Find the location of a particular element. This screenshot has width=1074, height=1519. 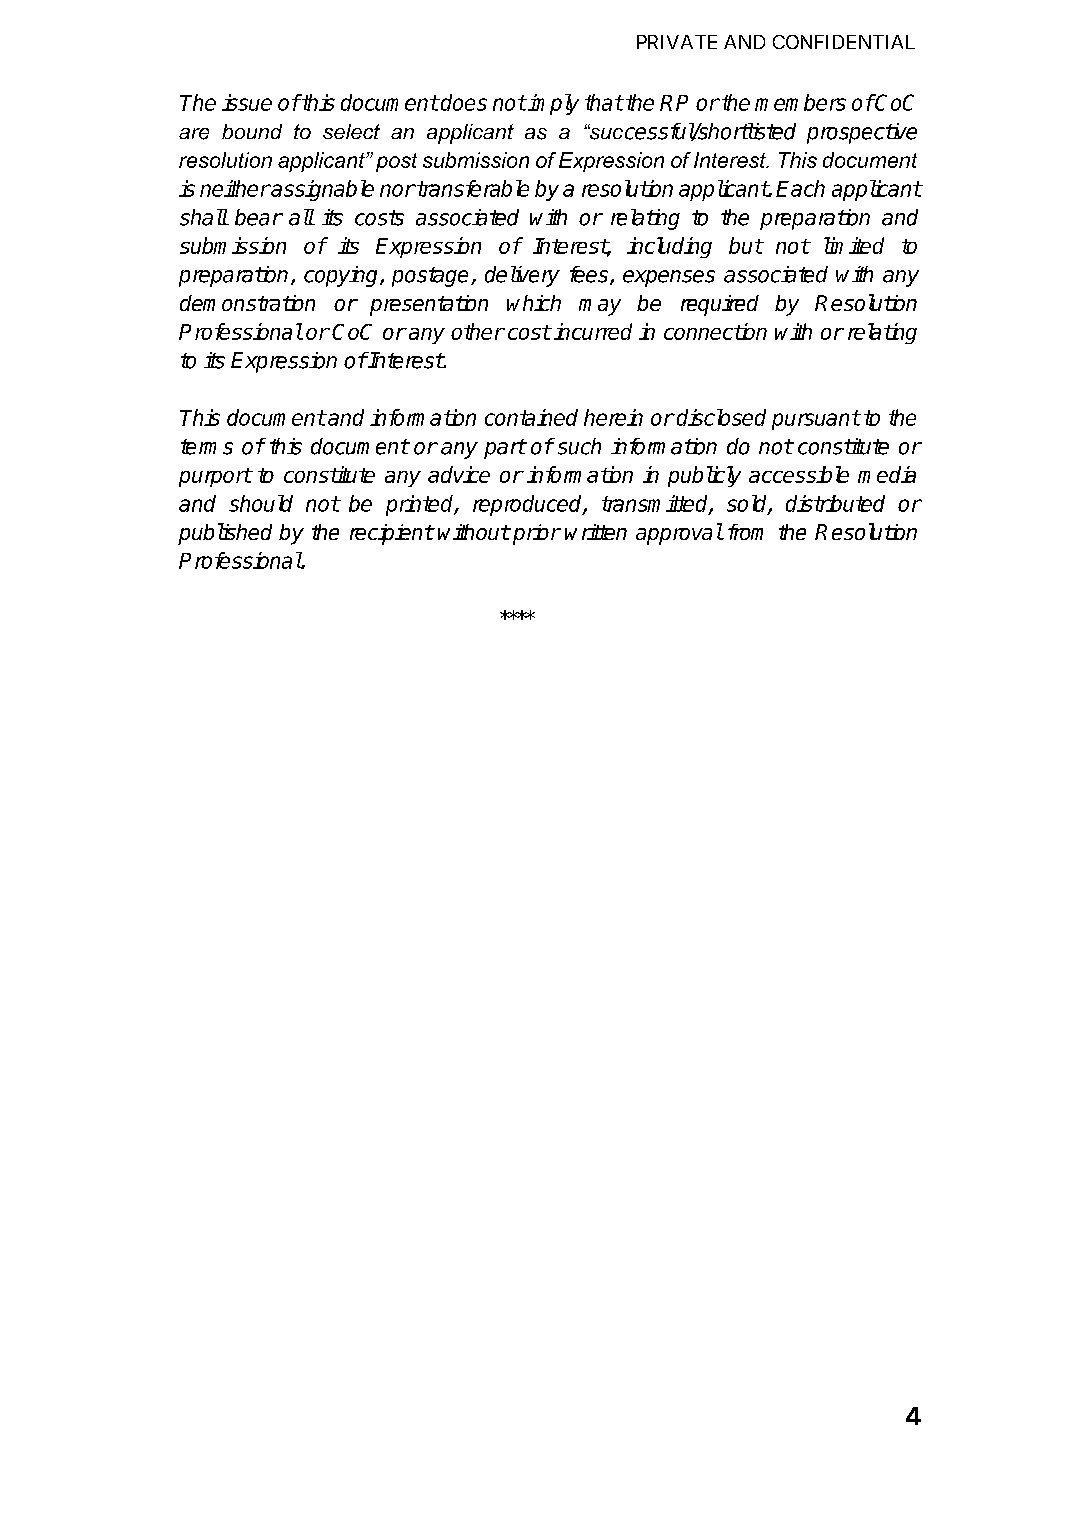

connection is located at coordinates (715, 331).
